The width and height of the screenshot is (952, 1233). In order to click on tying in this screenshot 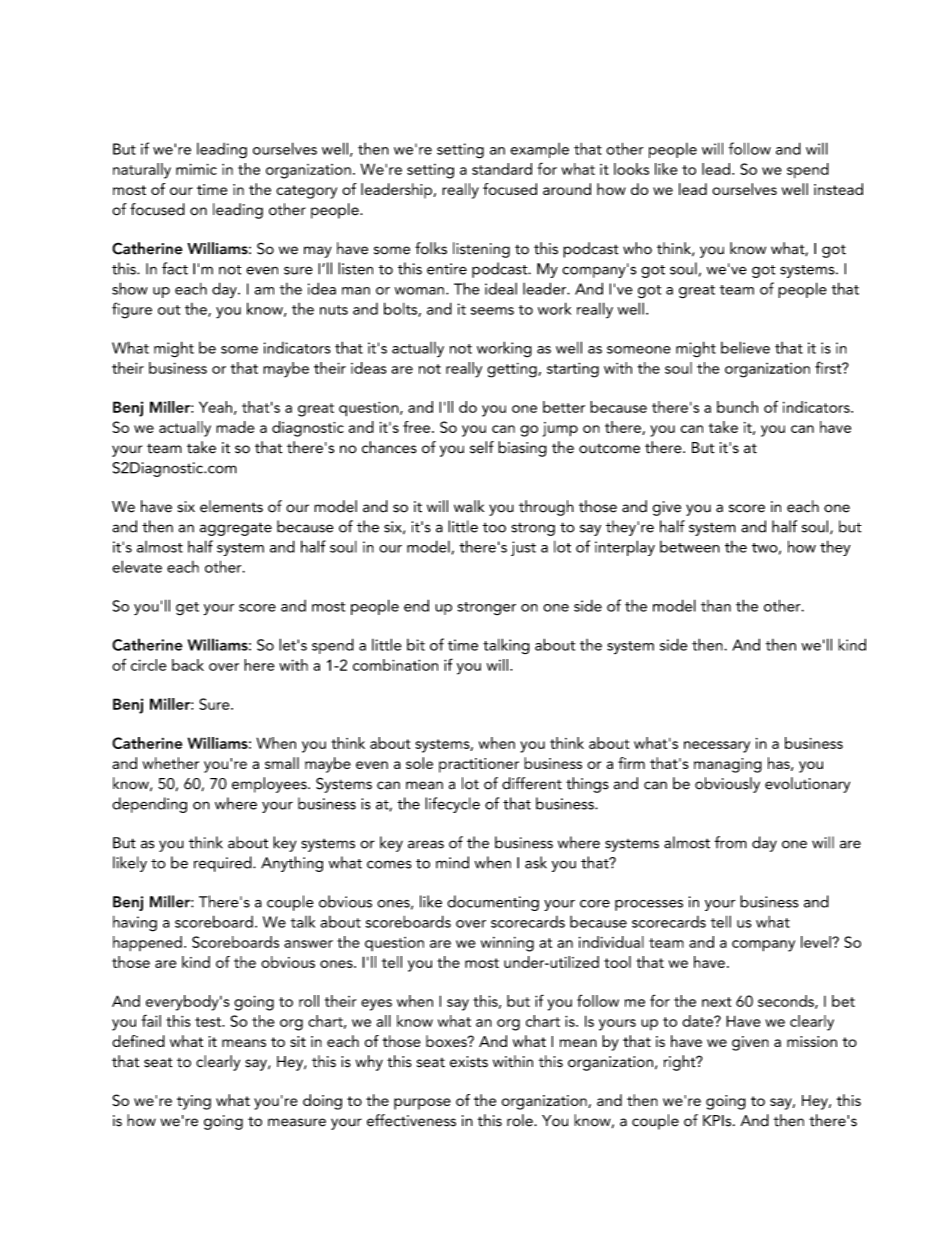, I will do `click(194, 1102)`.
